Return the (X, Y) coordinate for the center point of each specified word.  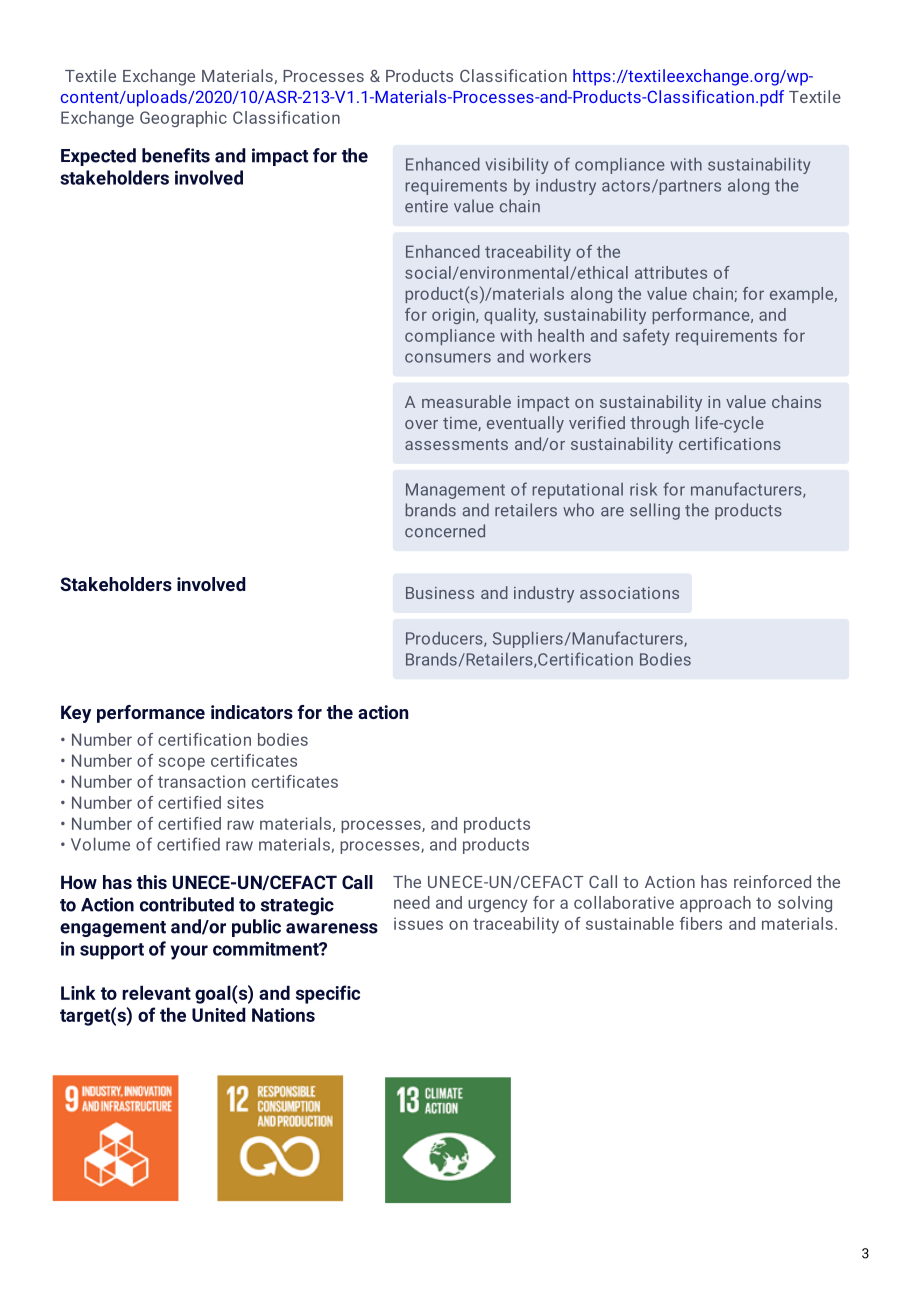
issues (418, 923)
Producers (445, 639)
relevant (156, 992)
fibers (701, 923)
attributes (671, 272)
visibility (516, 166)
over (421, 424)
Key (76, 714)
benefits (176, 155)
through (659, 424)
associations (629, 593)
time (461, 424)
